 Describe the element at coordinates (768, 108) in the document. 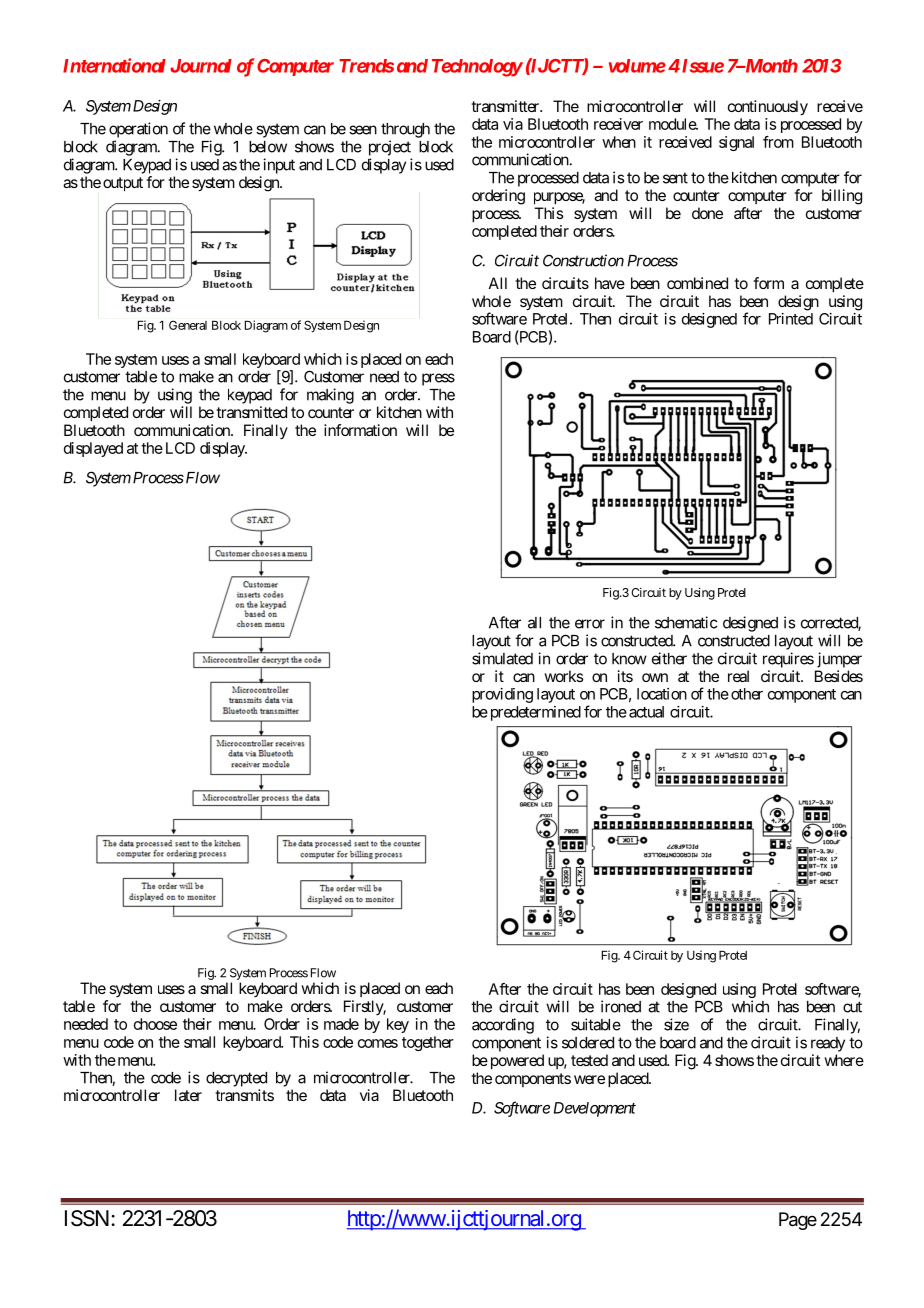

I see `continuously` at that location.
